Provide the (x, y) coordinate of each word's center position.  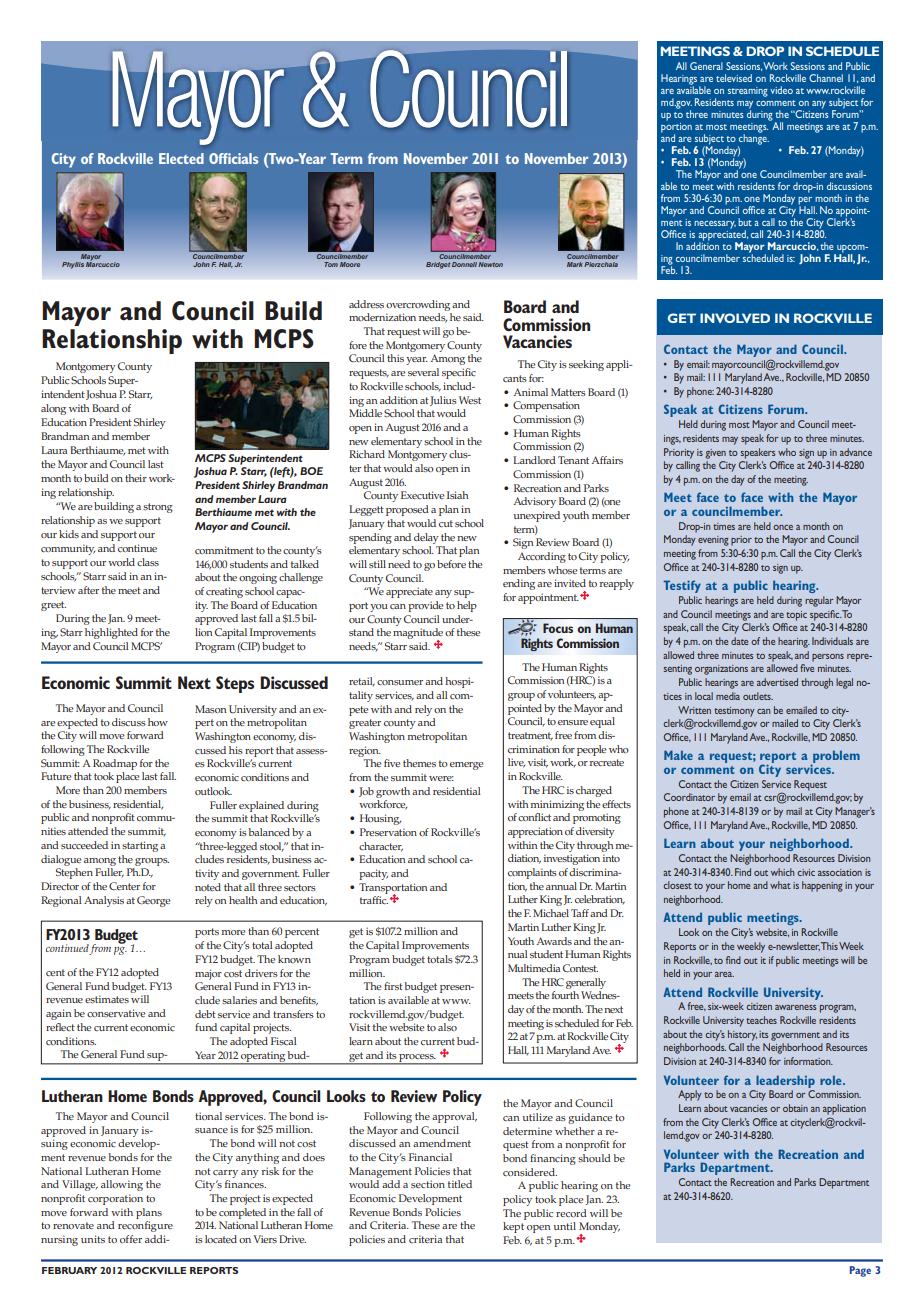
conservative (116, 1013)
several (423, 372)
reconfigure (145, 1226)
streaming (748, 92)
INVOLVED (735, 318)
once (783, 527)
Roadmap (115, 764)
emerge (467, 766)
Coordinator (689, 797)
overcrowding (418, 305)
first (393, 986)
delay (426, 538)
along (53, 409)
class (148, 562)
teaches (761, 1020)
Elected (181, 158)
